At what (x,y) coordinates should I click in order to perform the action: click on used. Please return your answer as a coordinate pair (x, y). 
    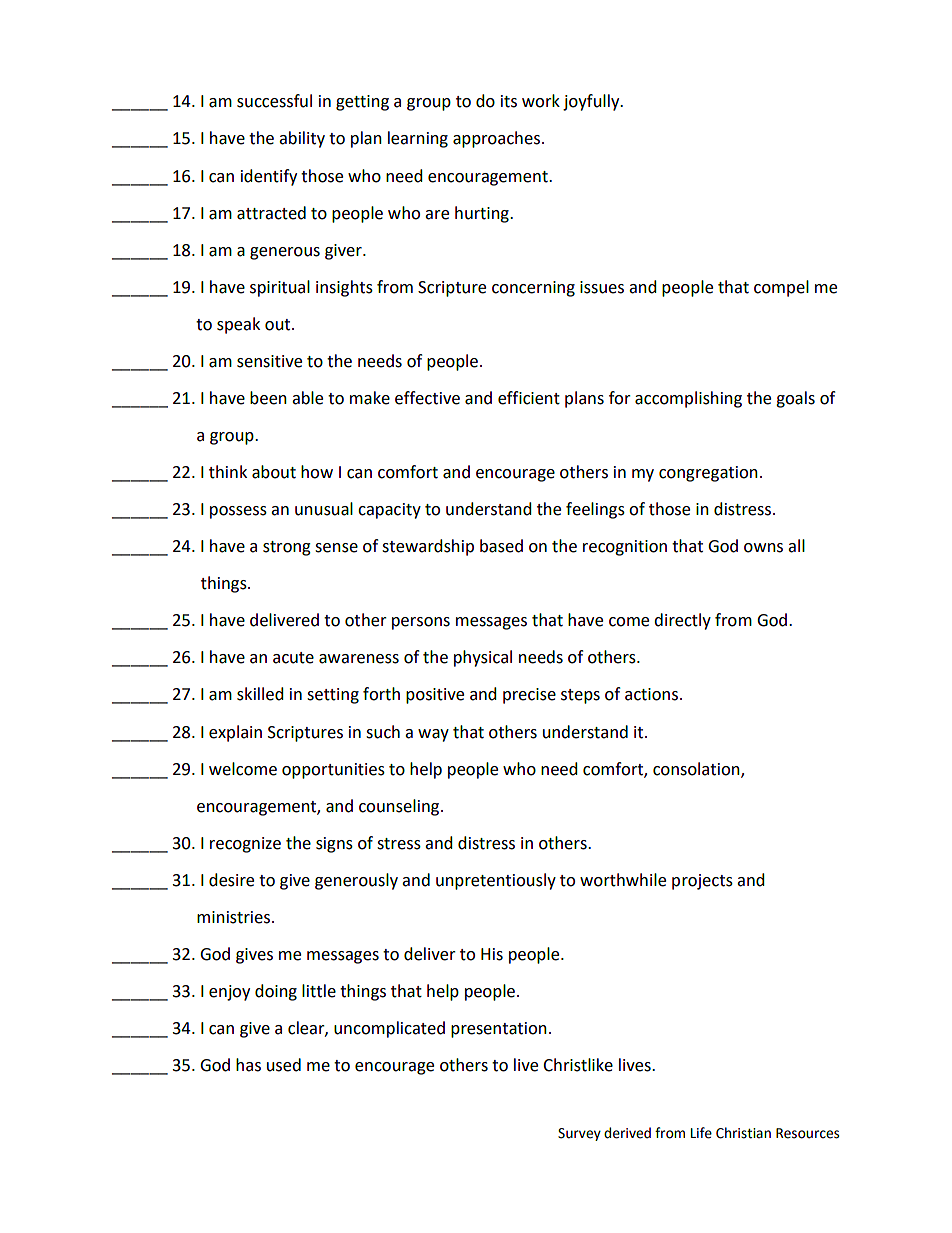
    Looking at the image, I should click on (284, 1065).
